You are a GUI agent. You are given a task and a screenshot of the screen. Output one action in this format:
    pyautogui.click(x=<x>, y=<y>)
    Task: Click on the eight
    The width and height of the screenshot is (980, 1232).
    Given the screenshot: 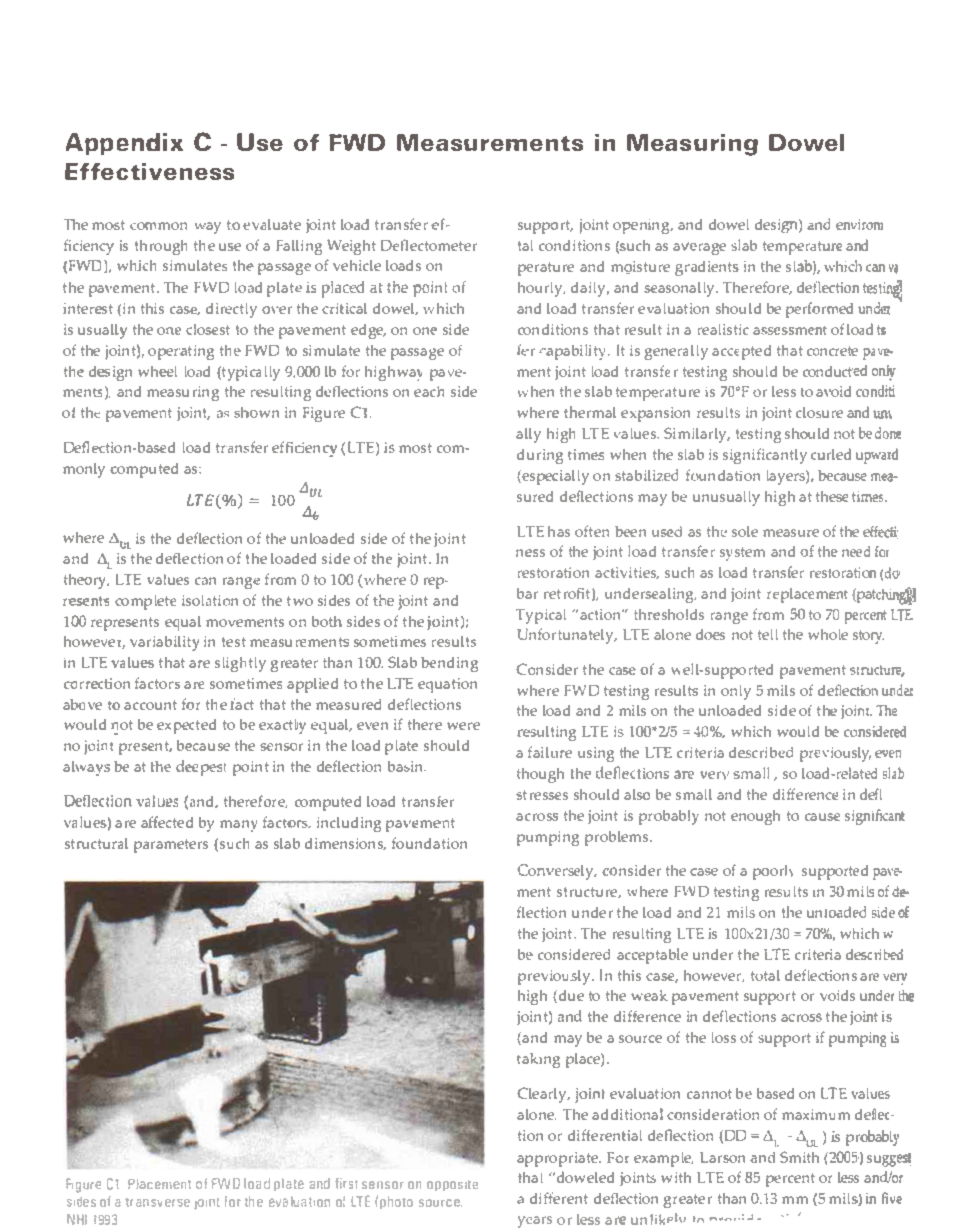 What is the action you would take?
    pyautogui.click(x=358, y=247)
